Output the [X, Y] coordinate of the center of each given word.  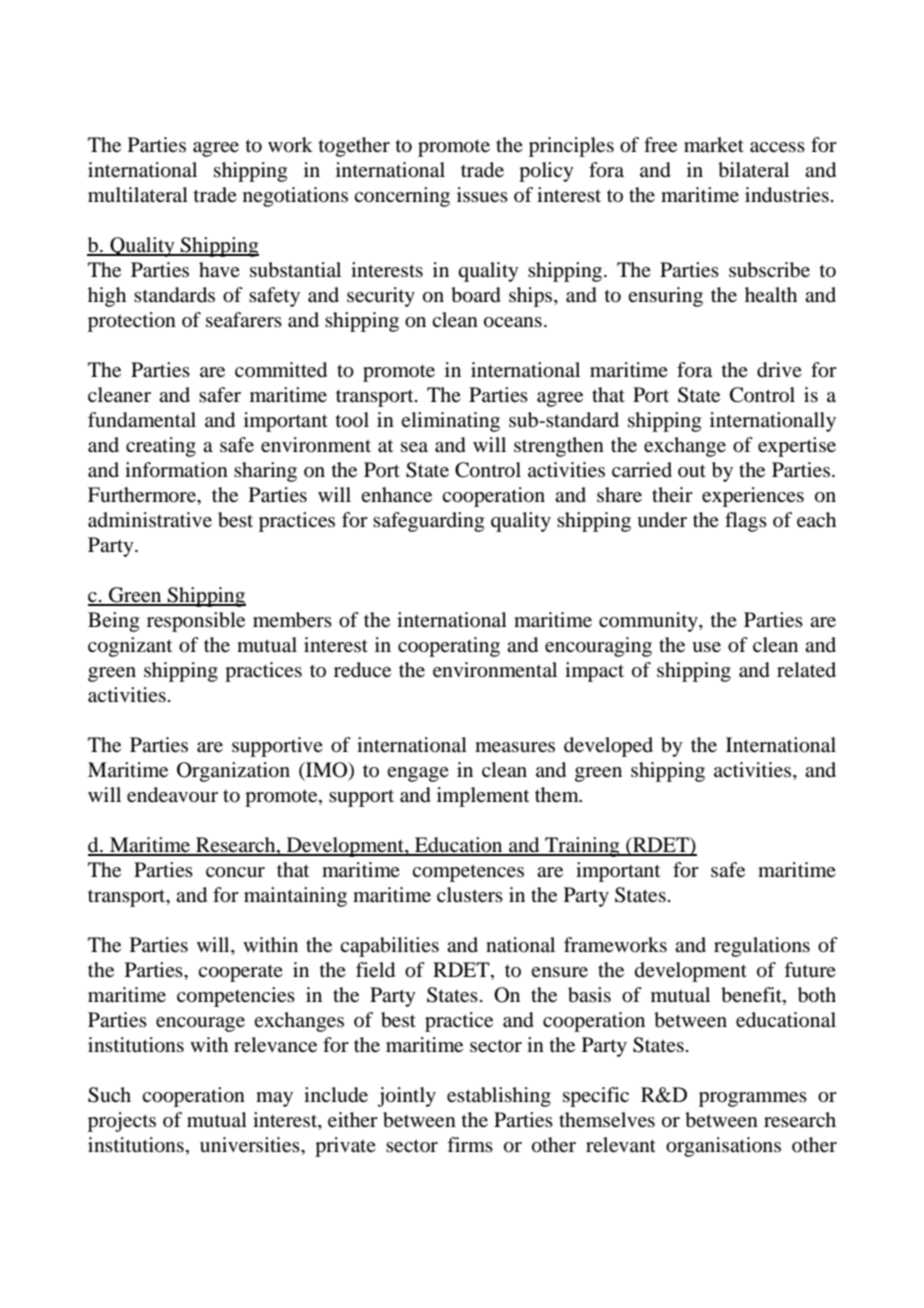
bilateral [753, 170]
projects [122, 1122]
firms [470, 1144]
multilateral [138, 195]
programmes [753, 1099]
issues [482, 195]
